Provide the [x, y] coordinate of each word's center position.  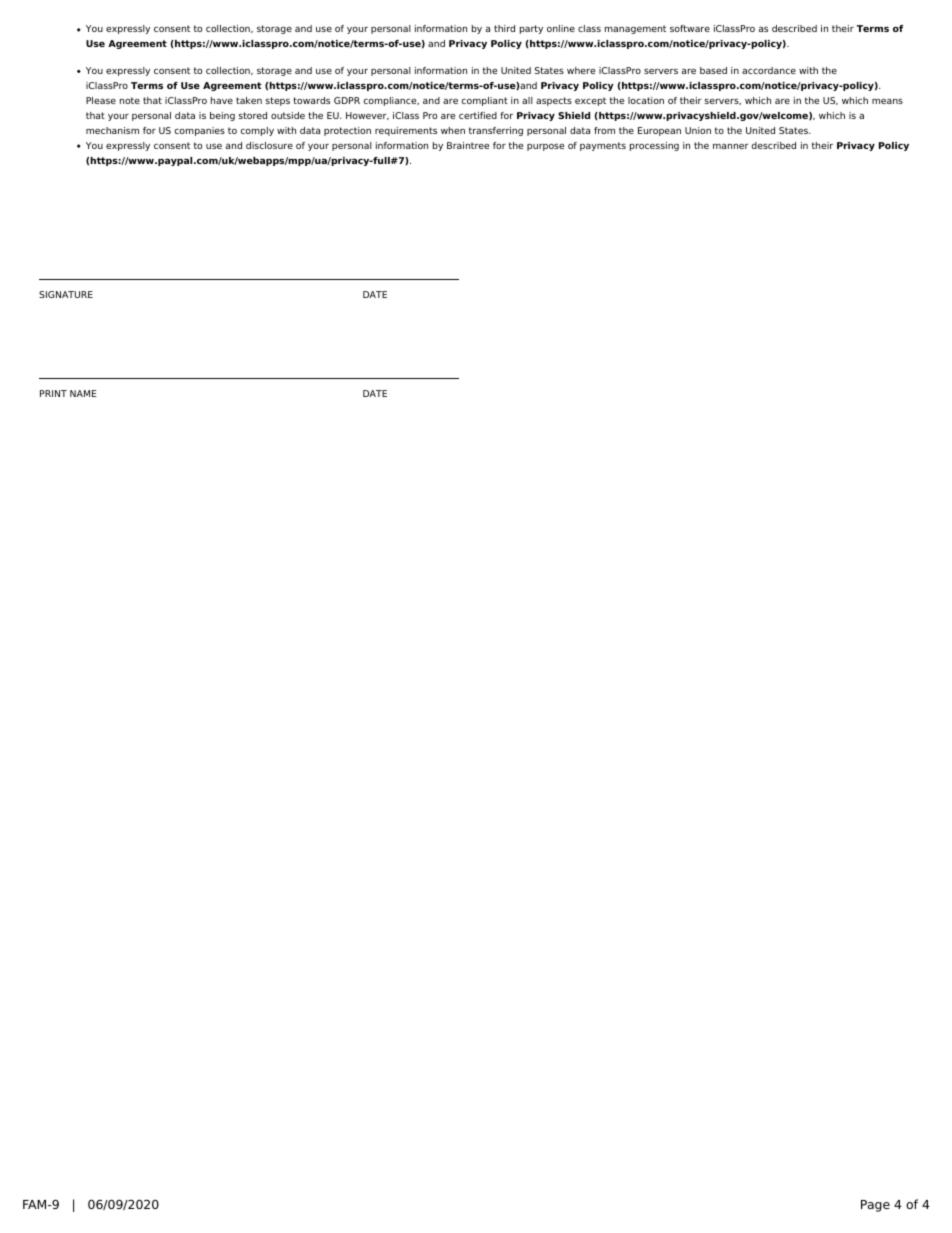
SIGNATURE [66, 294]
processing [654, 146]
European [659, 131]
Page [875, 1206]
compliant [484, 101]
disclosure [269, 145]
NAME [83, 393]
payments [603, 146]
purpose [545, 147]
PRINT [53, 393]
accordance [769, 70]
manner [731, 146]
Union [698, 130]
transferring [496, 131]
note [130, 100]
